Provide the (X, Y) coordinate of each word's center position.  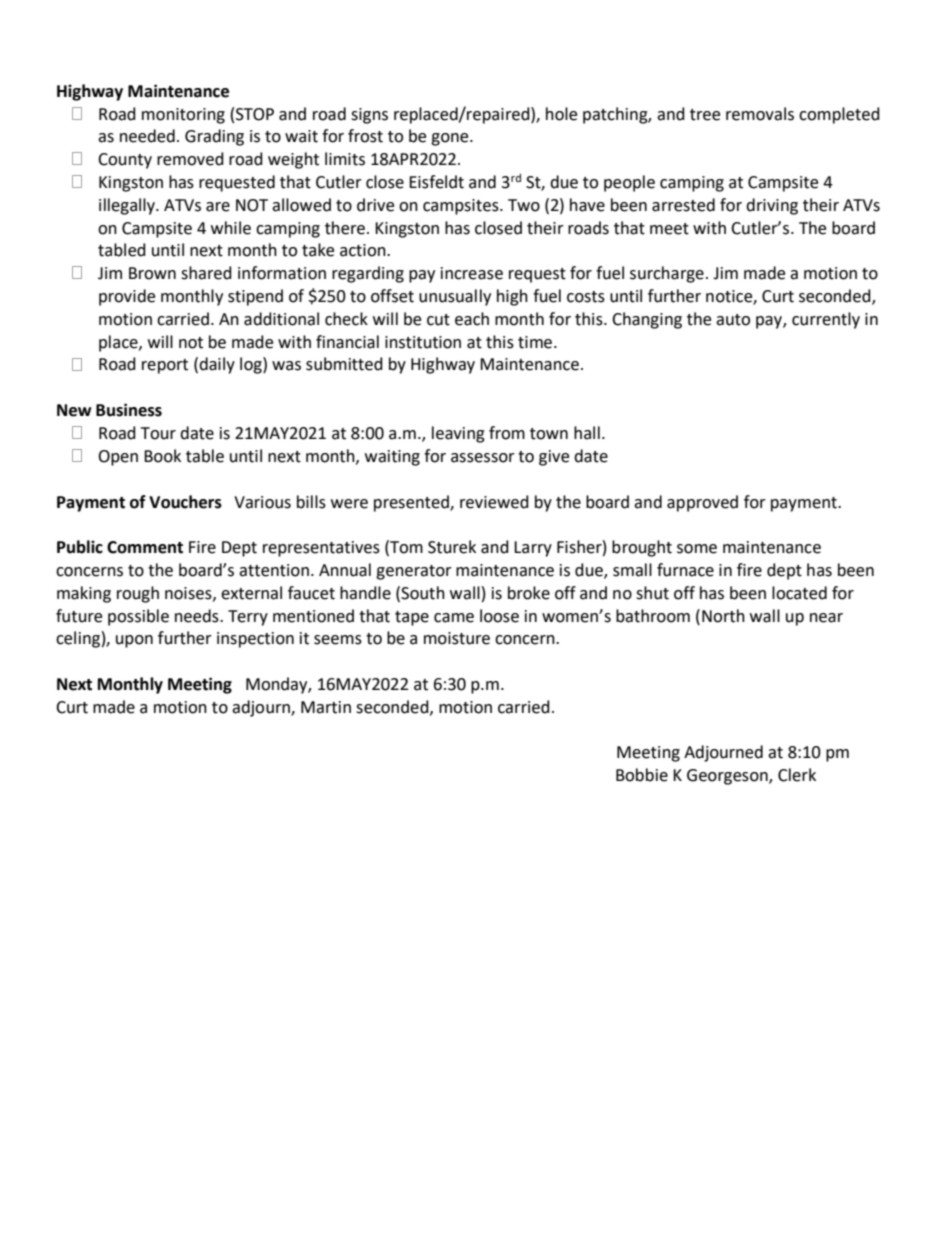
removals (760, 114)
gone (451, 139)
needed (147, 136)
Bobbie (642, 775)
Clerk (797, 775)
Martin (326, 707)
